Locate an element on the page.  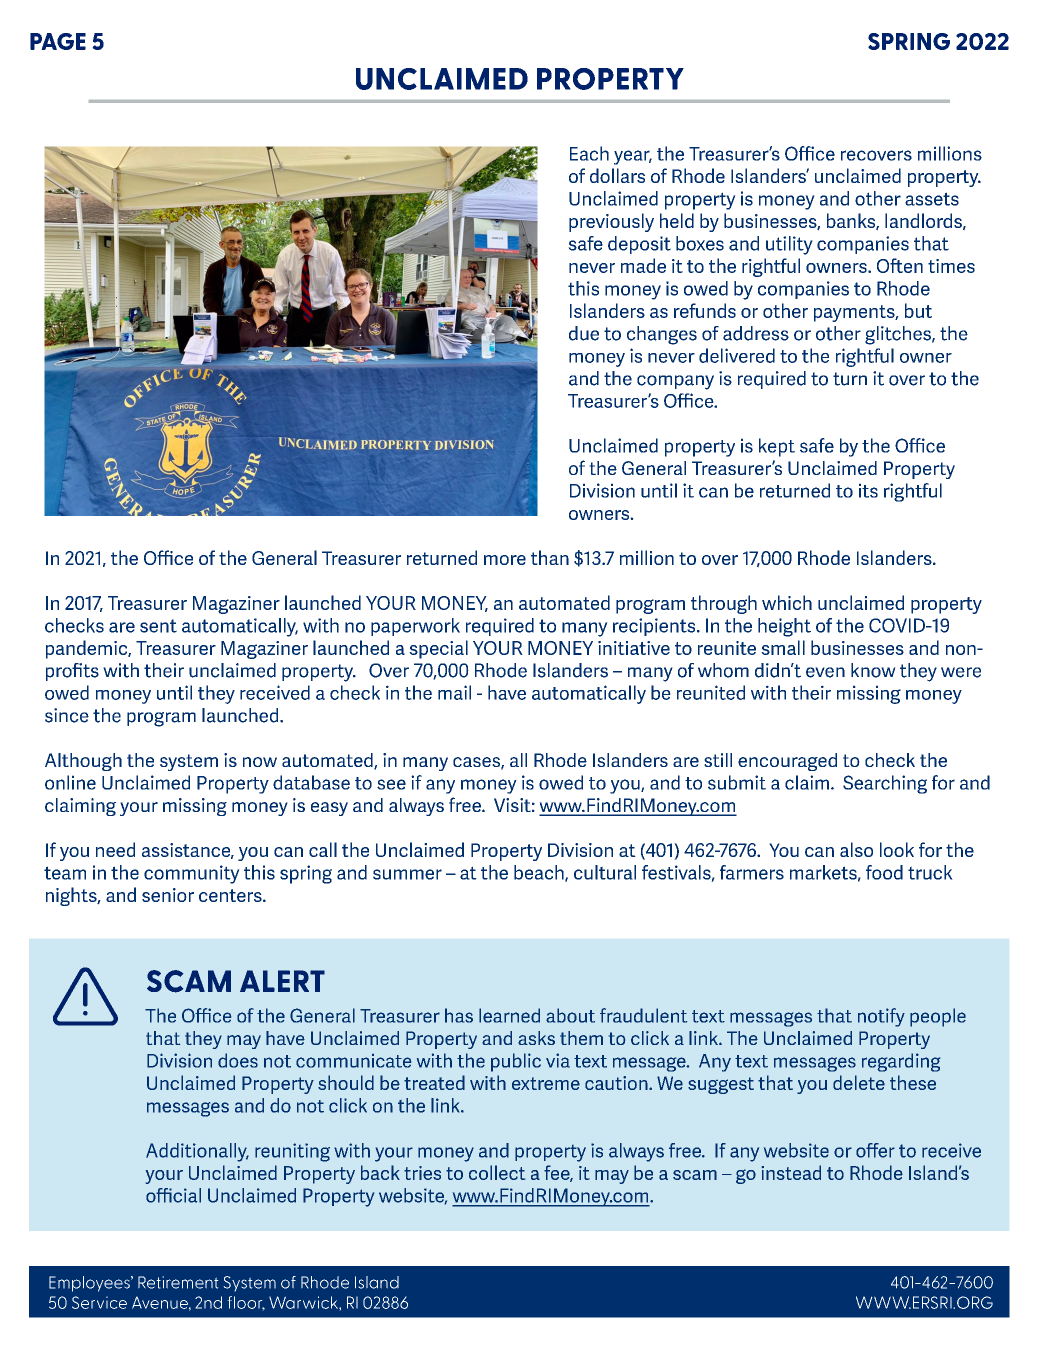
learned is located at coordinates (509, 1015).
